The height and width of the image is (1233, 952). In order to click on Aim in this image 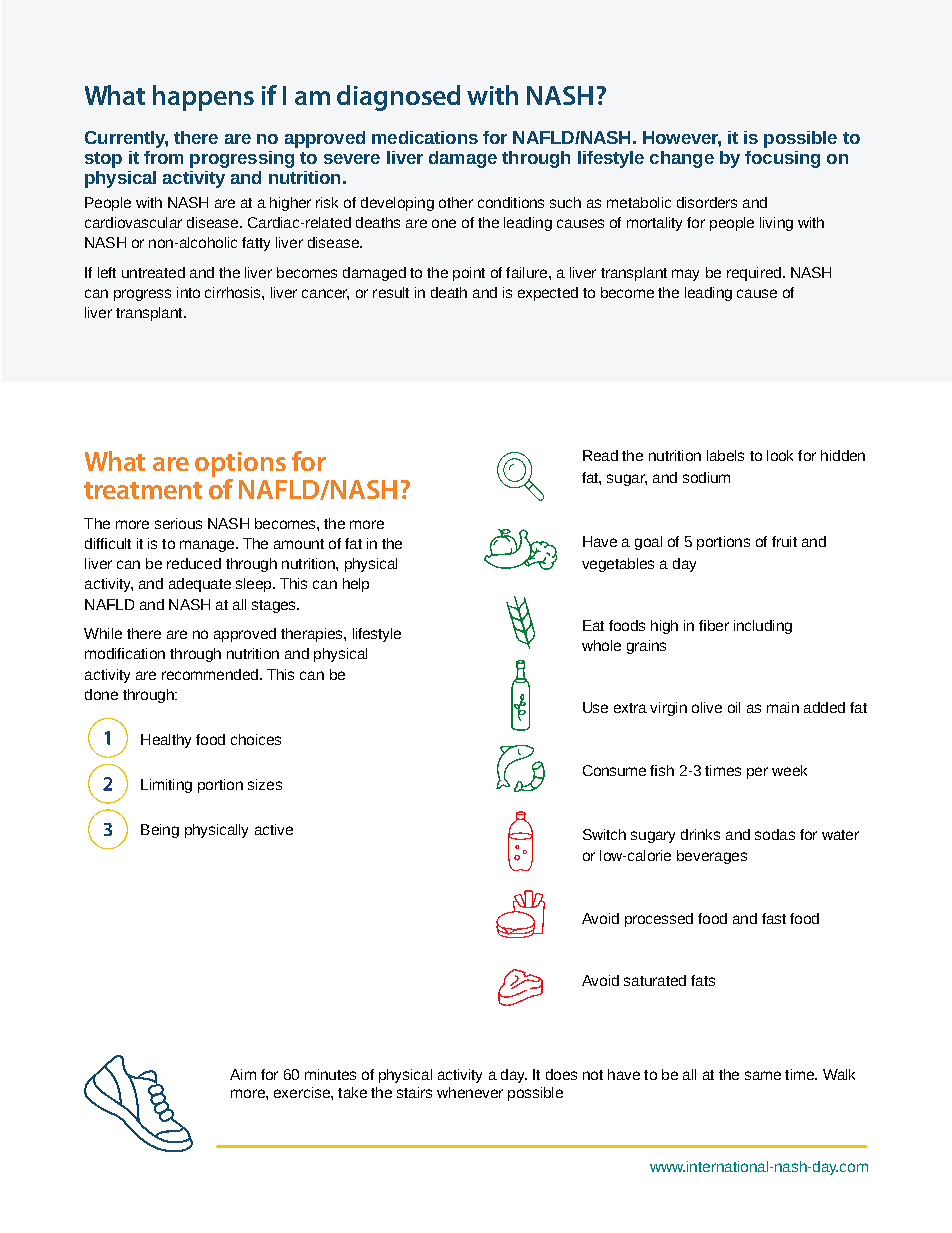, I will do `click(243, 1074)`.
